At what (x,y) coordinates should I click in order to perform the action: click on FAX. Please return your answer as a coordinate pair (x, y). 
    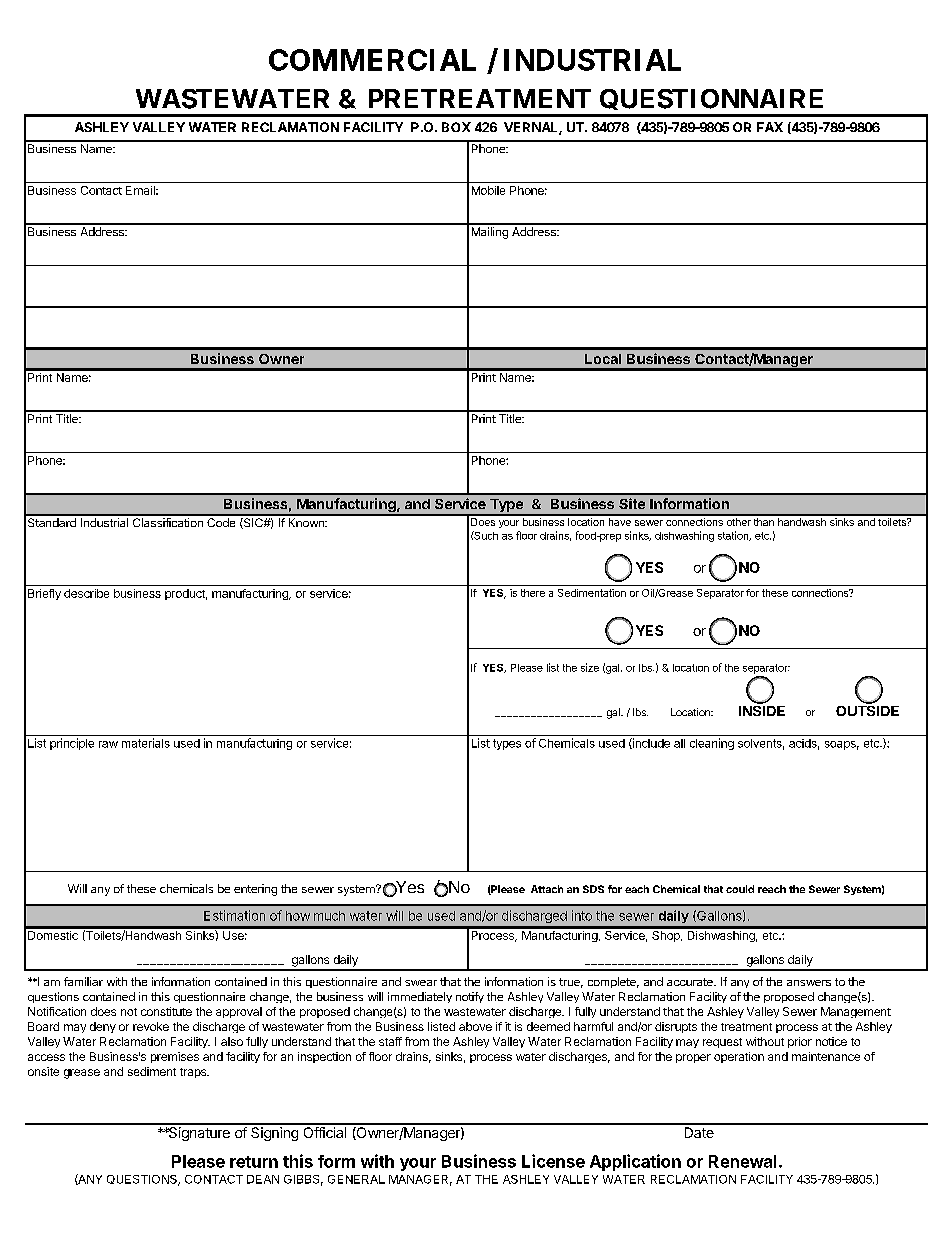
    Looking at the image, I should click on (770, 127).
